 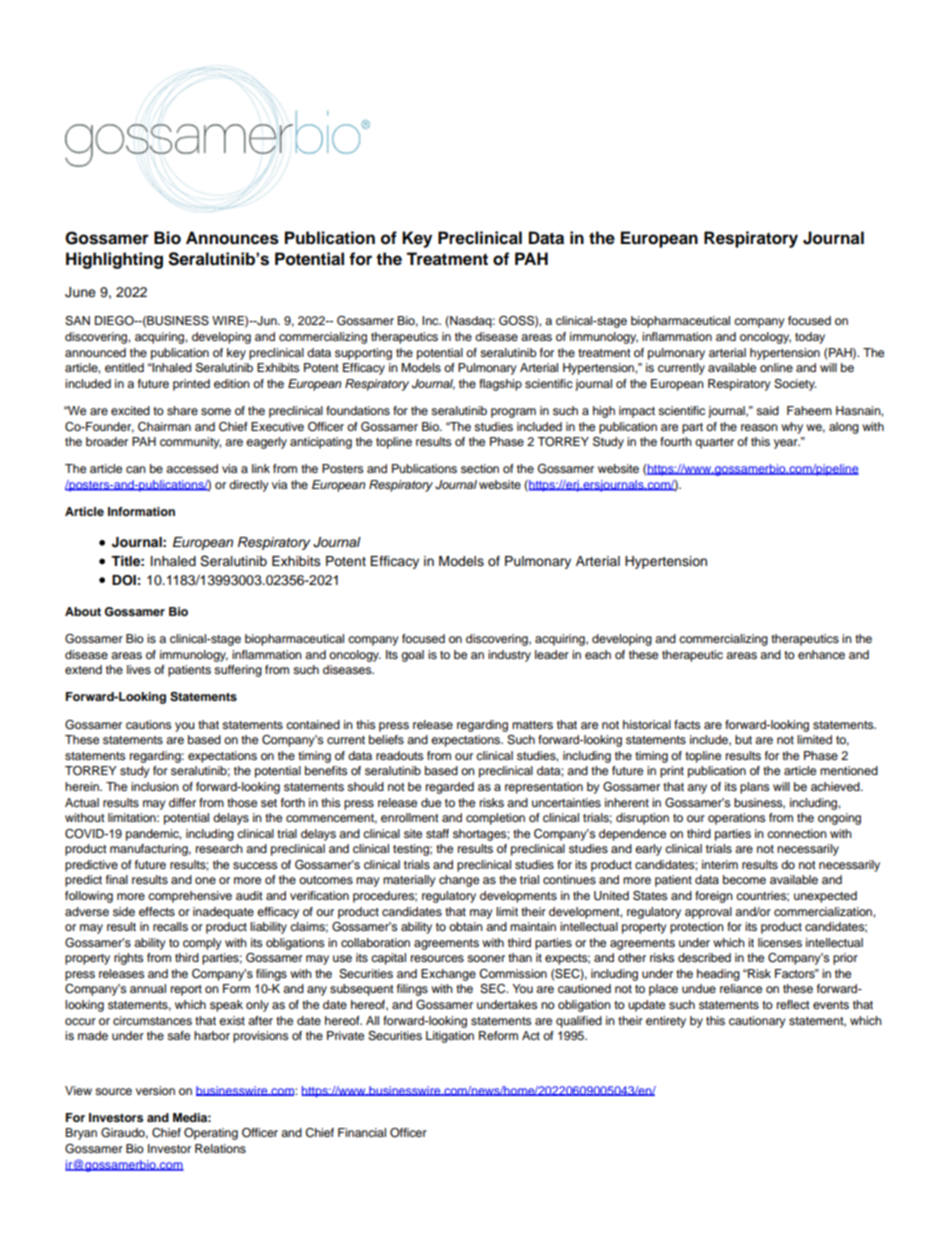 I want to click on lives, so click(x=139, y=669).
